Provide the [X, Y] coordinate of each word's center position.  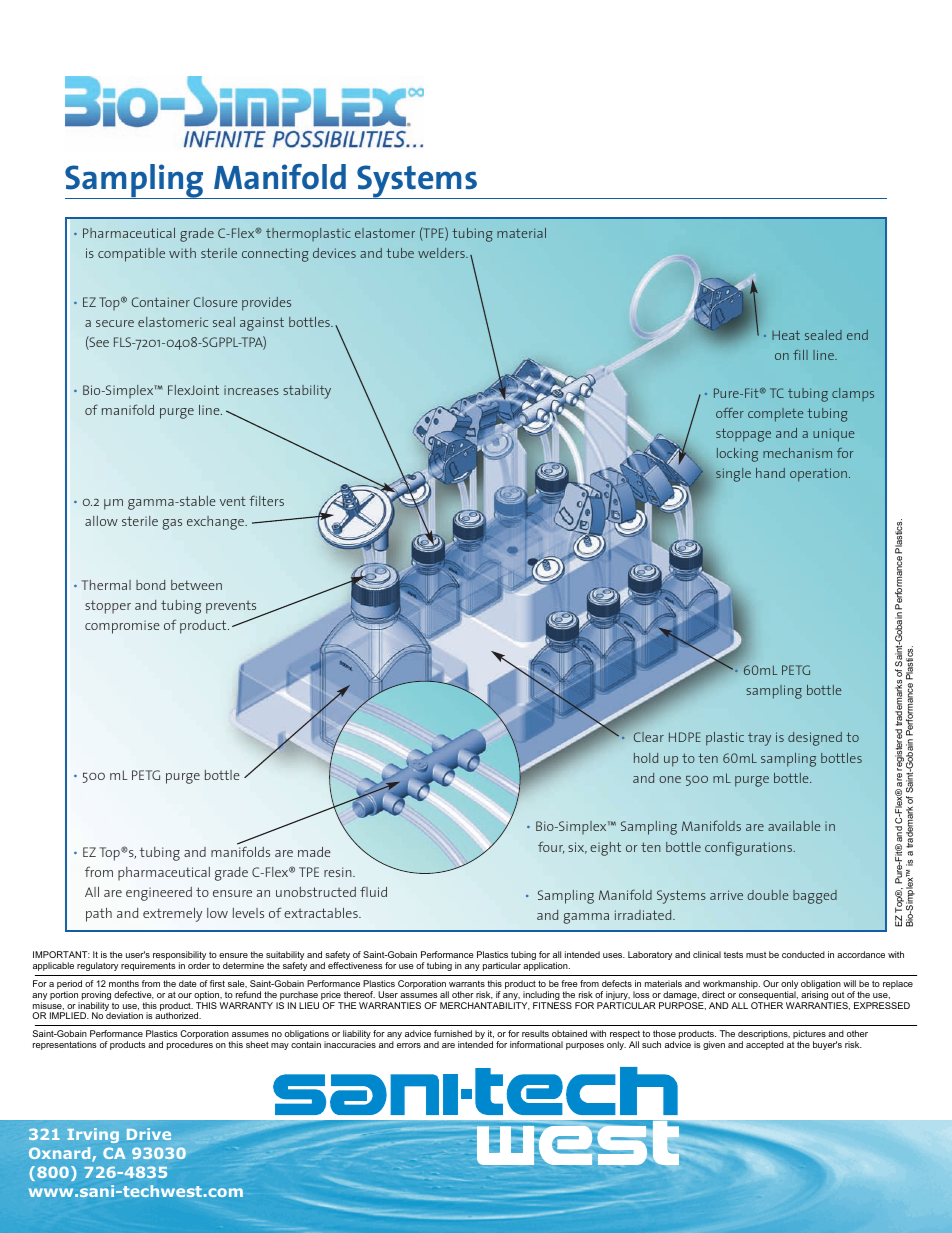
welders [442, 253]
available [794, 826]
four [551, 847]
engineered [159, 894]
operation [818, 475]
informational [536, 1044]
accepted [765, 1045]
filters [266, 500]
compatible [131, 255]
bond [150, 585]
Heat [786, 335]
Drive [149, 1134]
